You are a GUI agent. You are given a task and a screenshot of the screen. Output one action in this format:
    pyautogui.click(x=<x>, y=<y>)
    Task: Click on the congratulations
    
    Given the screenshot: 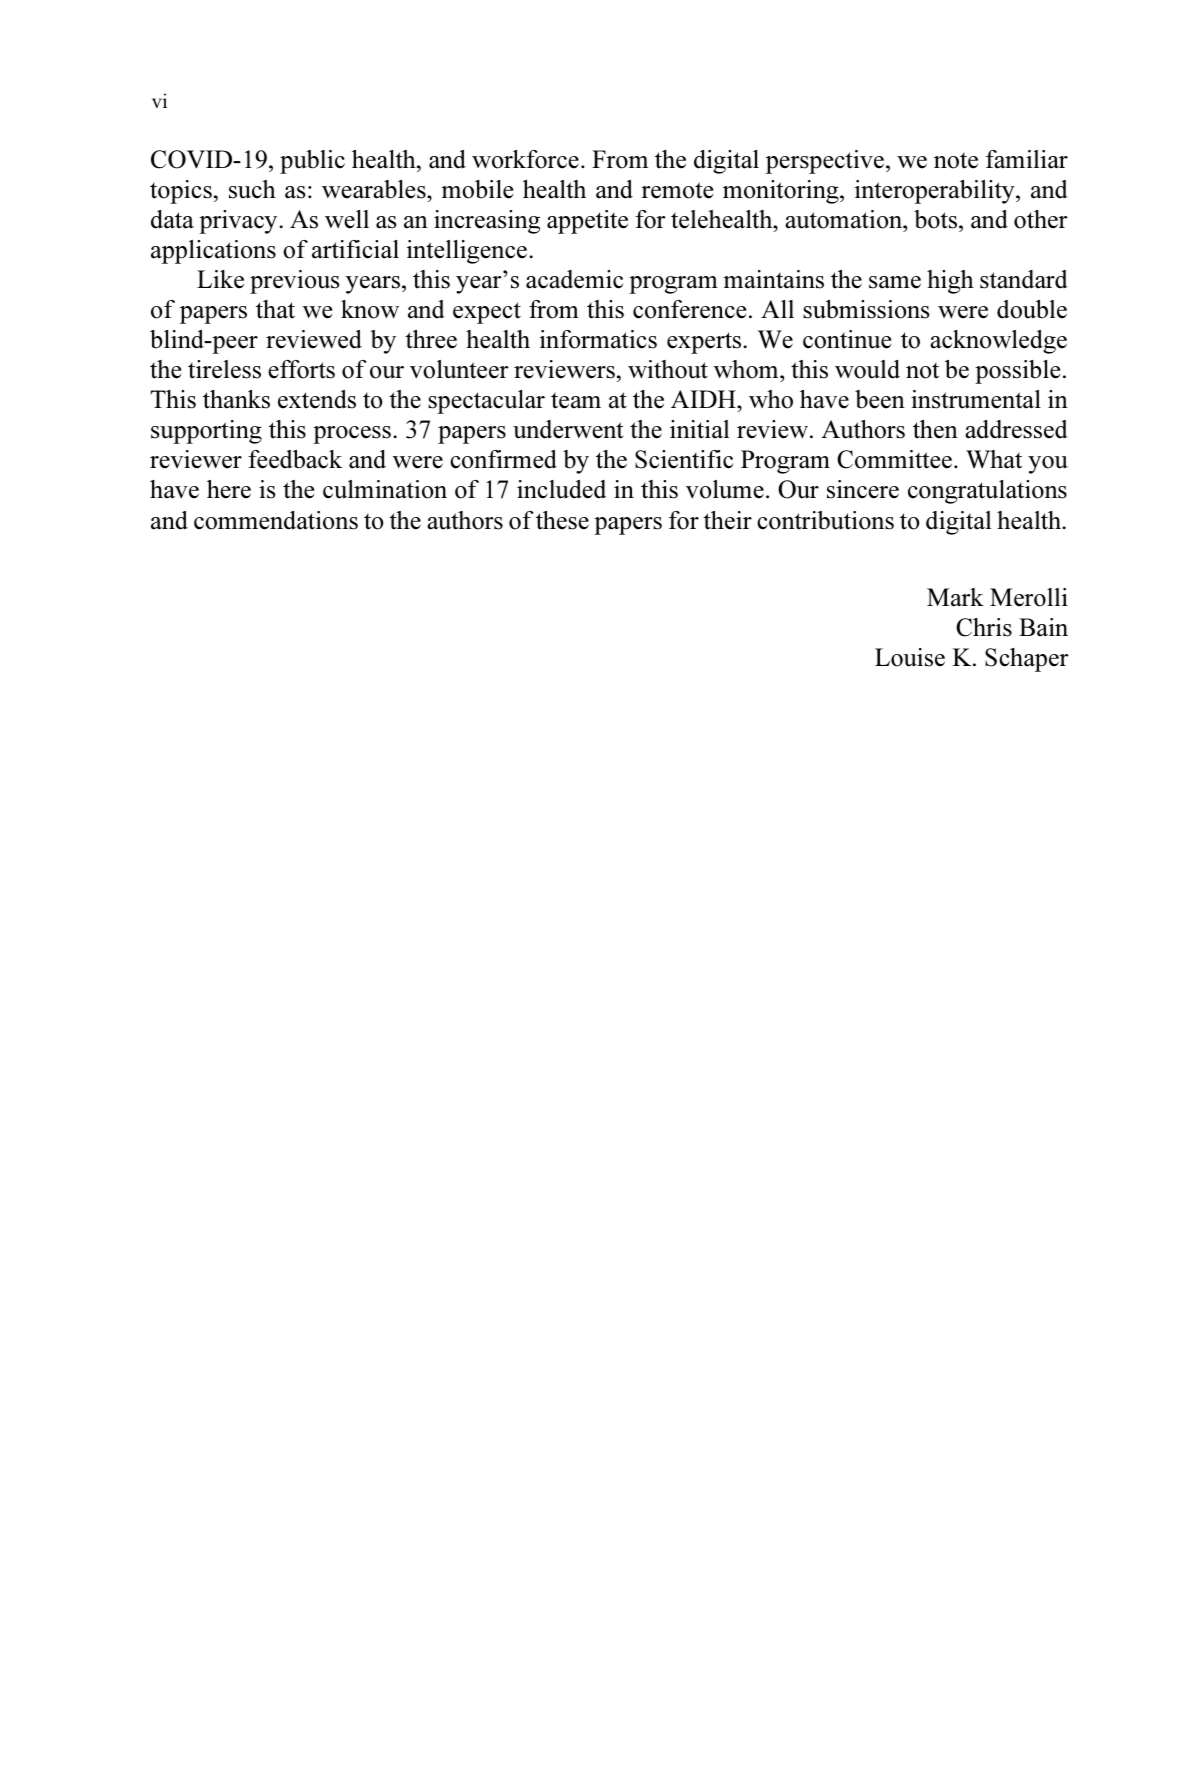 What is the action you would take?
    pyautogui.click(x=987, y=492)
